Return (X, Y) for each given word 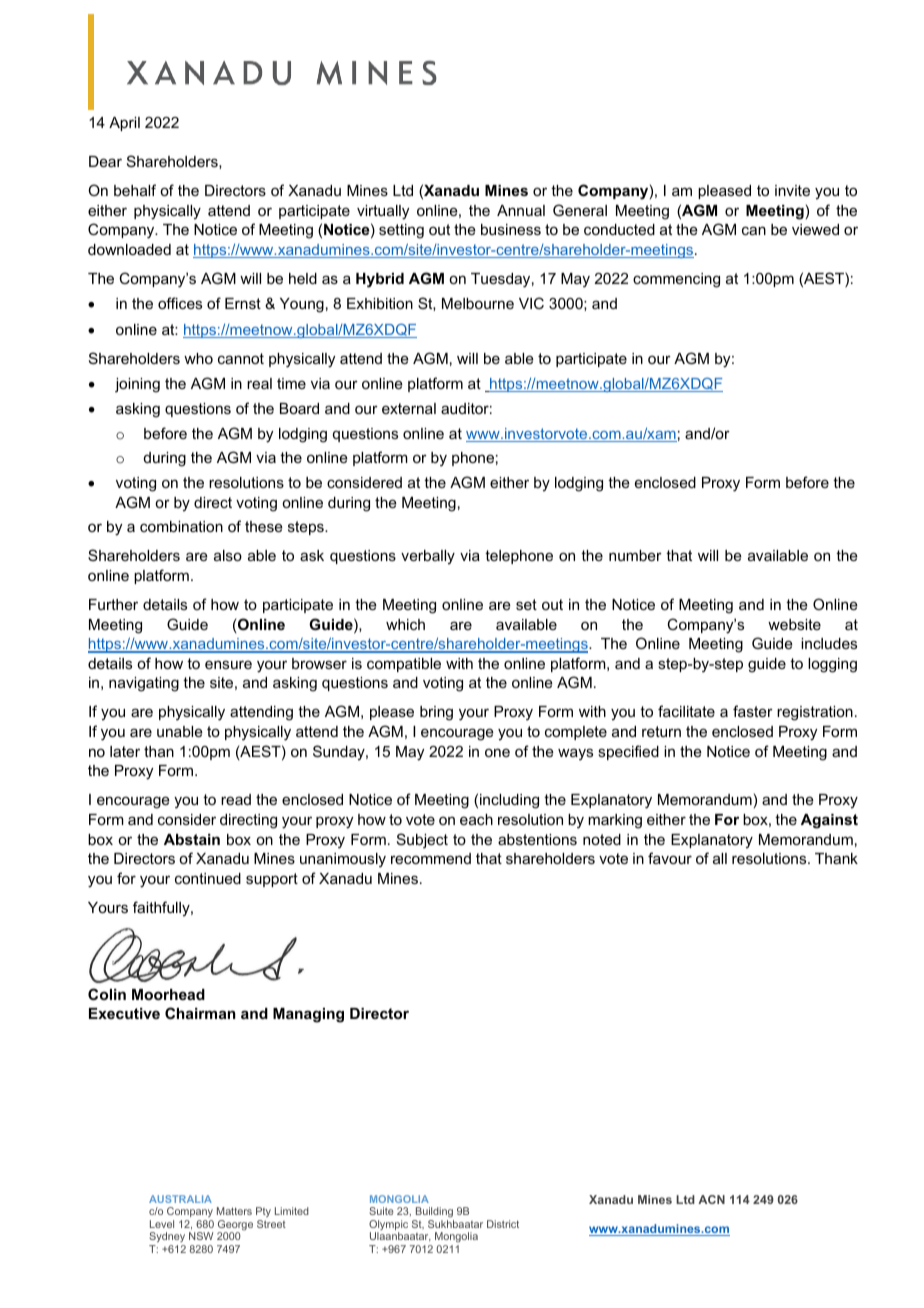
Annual (521, 210)
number (635, 555)
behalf (135, 190)
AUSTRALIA (180, 1199)
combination (181, 526)
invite (792, 190)
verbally (428, 557)
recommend (431, 858)
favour (670, 858)
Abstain (192, 839)
